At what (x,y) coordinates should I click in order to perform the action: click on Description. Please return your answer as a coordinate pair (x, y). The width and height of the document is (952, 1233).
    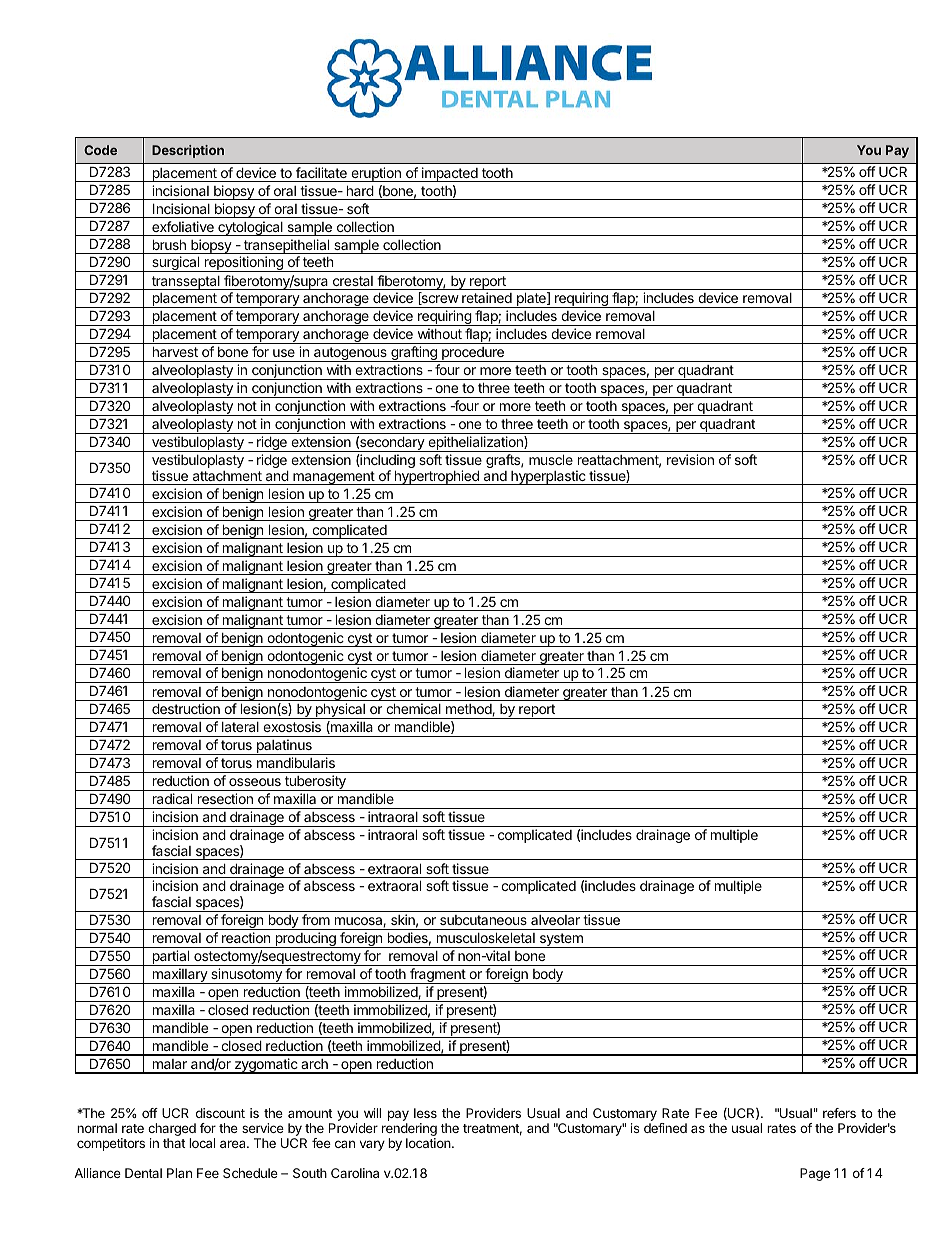
    Looking at the image, I should click on (188, 151).
